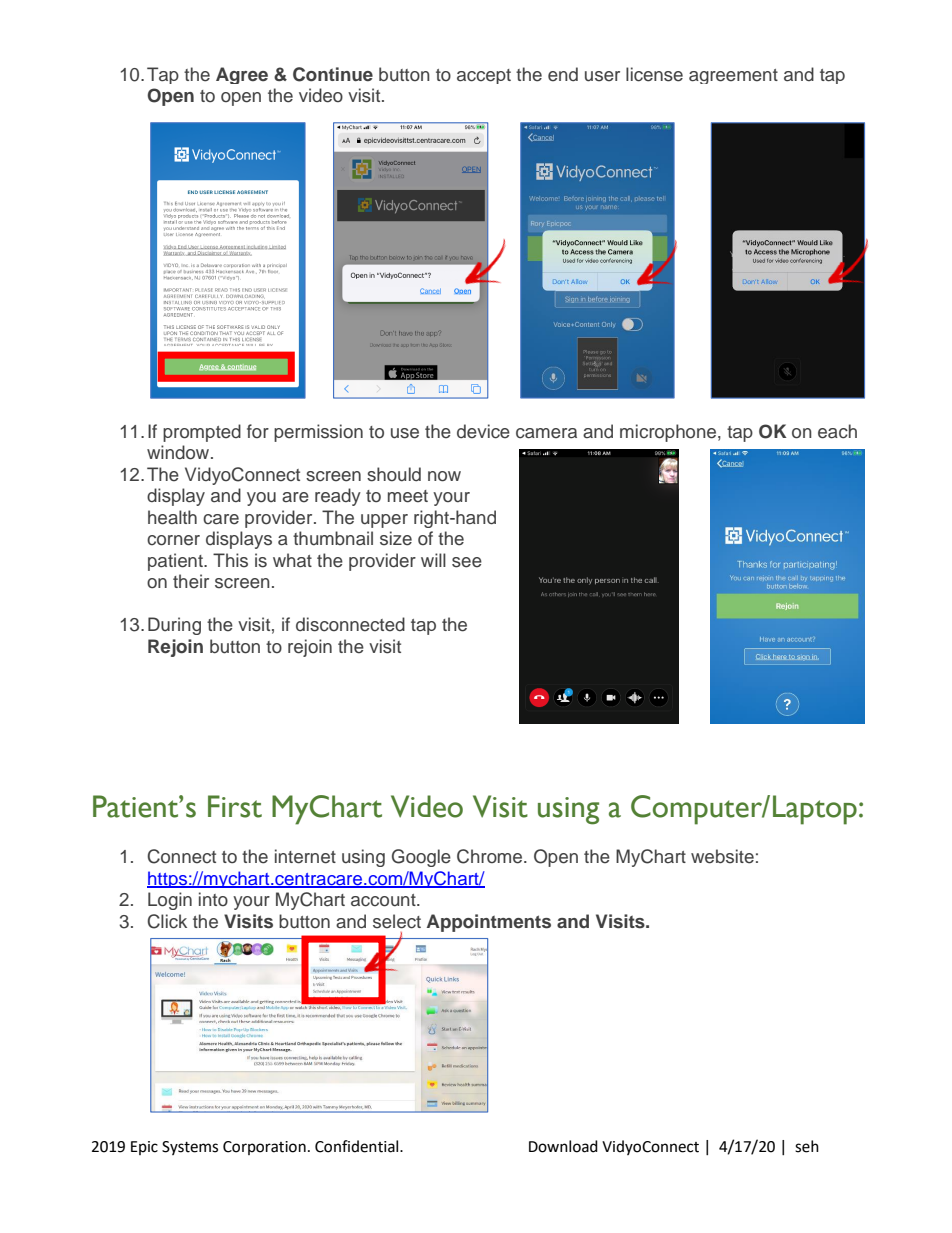 This screenshot has width=952, height=1233. I want to click on Continue, so click(333, 74).
